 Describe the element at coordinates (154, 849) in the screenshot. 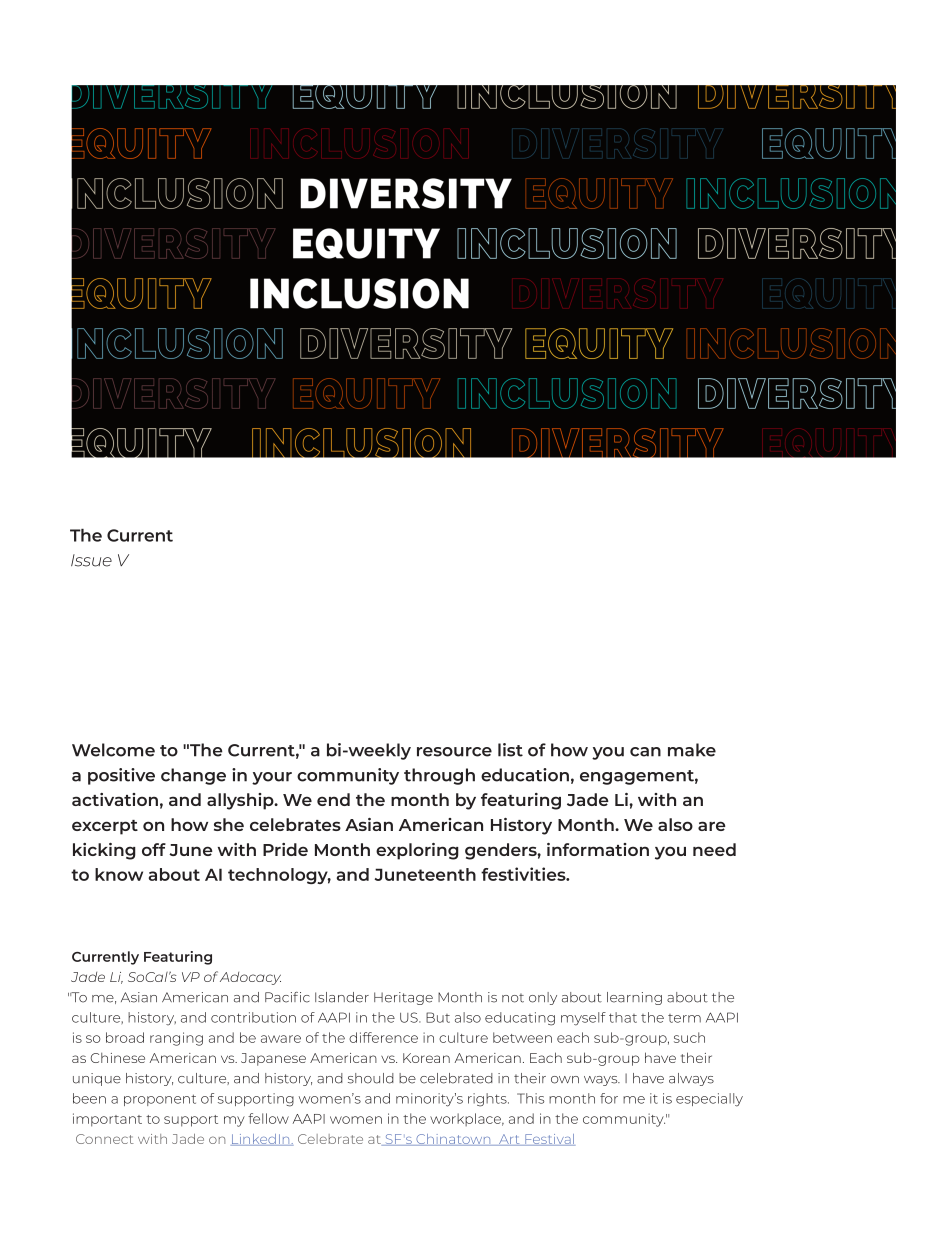

I see `off` at that location.
